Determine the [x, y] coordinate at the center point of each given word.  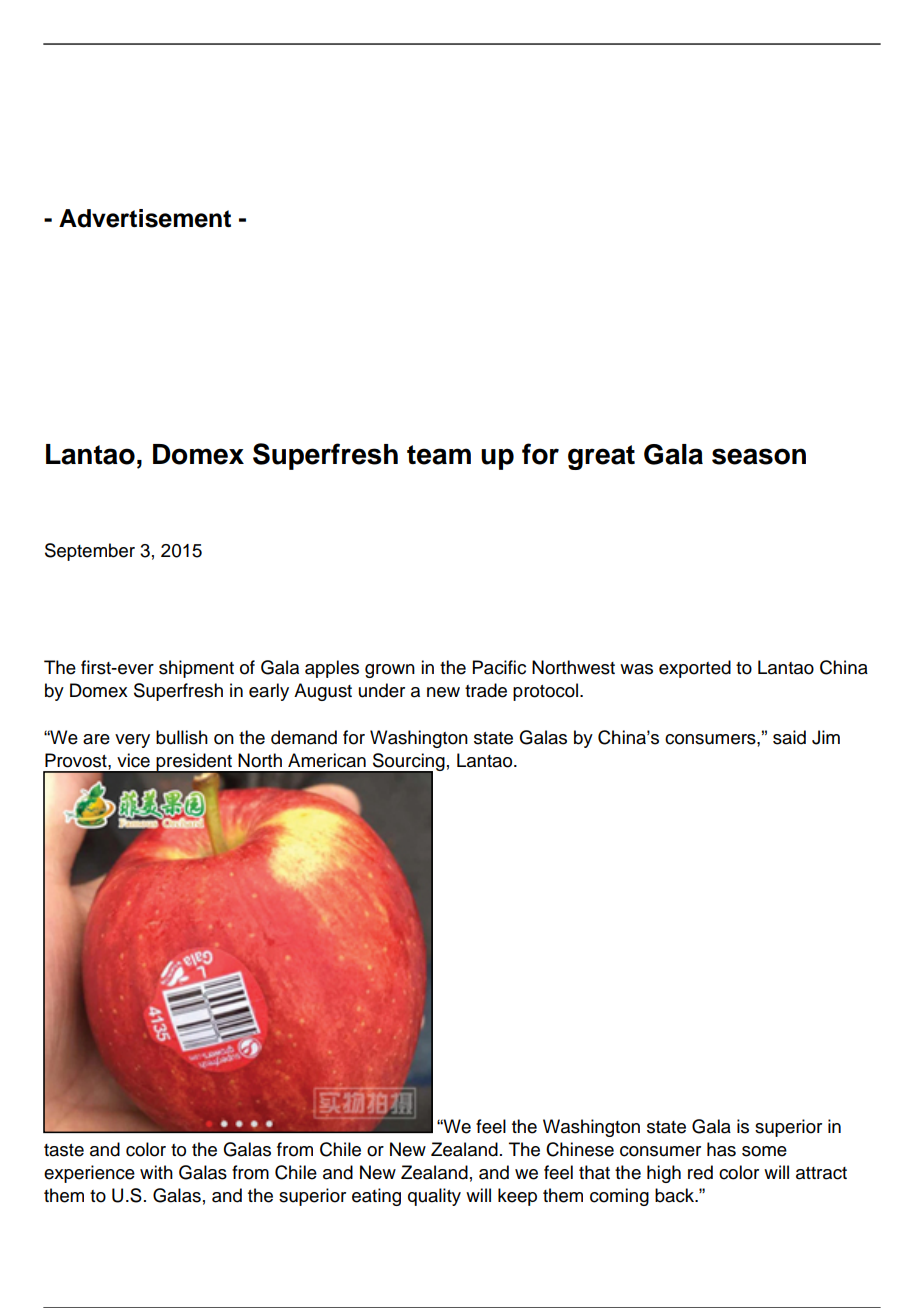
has [721, 1149]
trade [486, 690]
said [789, 737]
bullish [182, 737]
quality [434, 1197]
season [759, 456]
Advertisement [145, 218]
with [156, 1172]
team [439, 455]
